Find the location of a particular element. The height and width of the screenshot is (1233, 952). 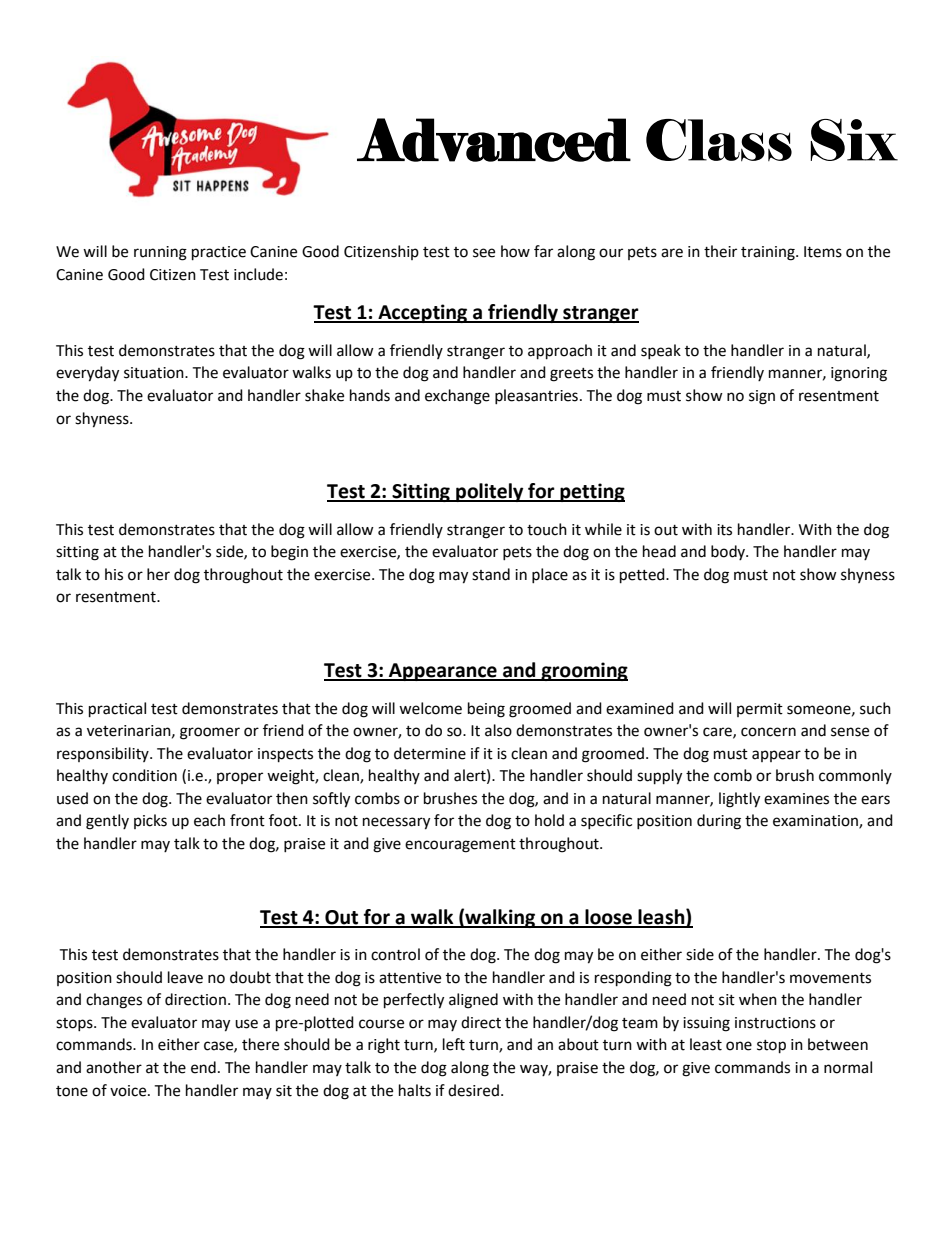

stand is located at coordinates (491, 574).
